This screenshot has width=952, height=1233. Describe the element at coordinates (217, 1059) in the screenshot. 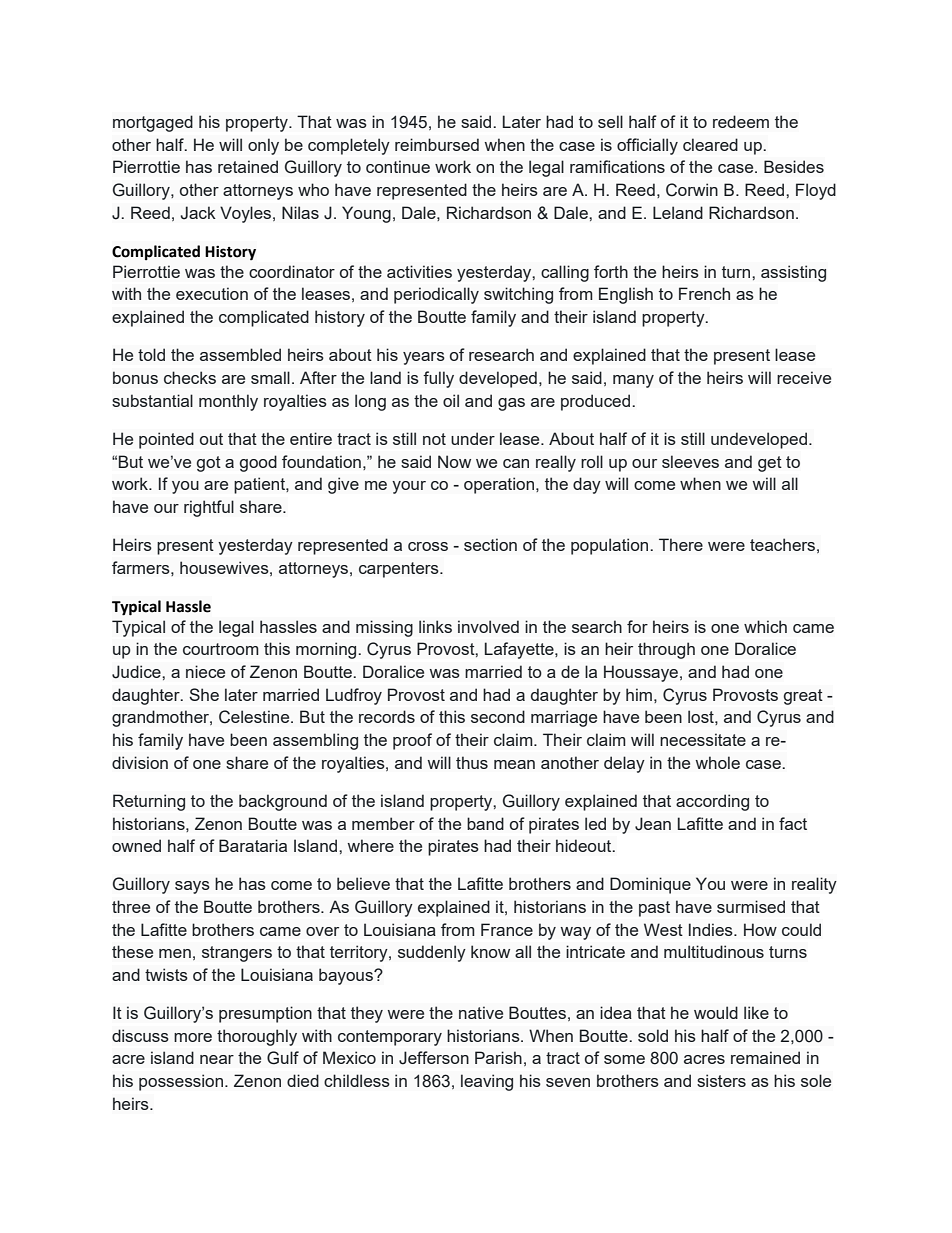

I see `near` at that location.
